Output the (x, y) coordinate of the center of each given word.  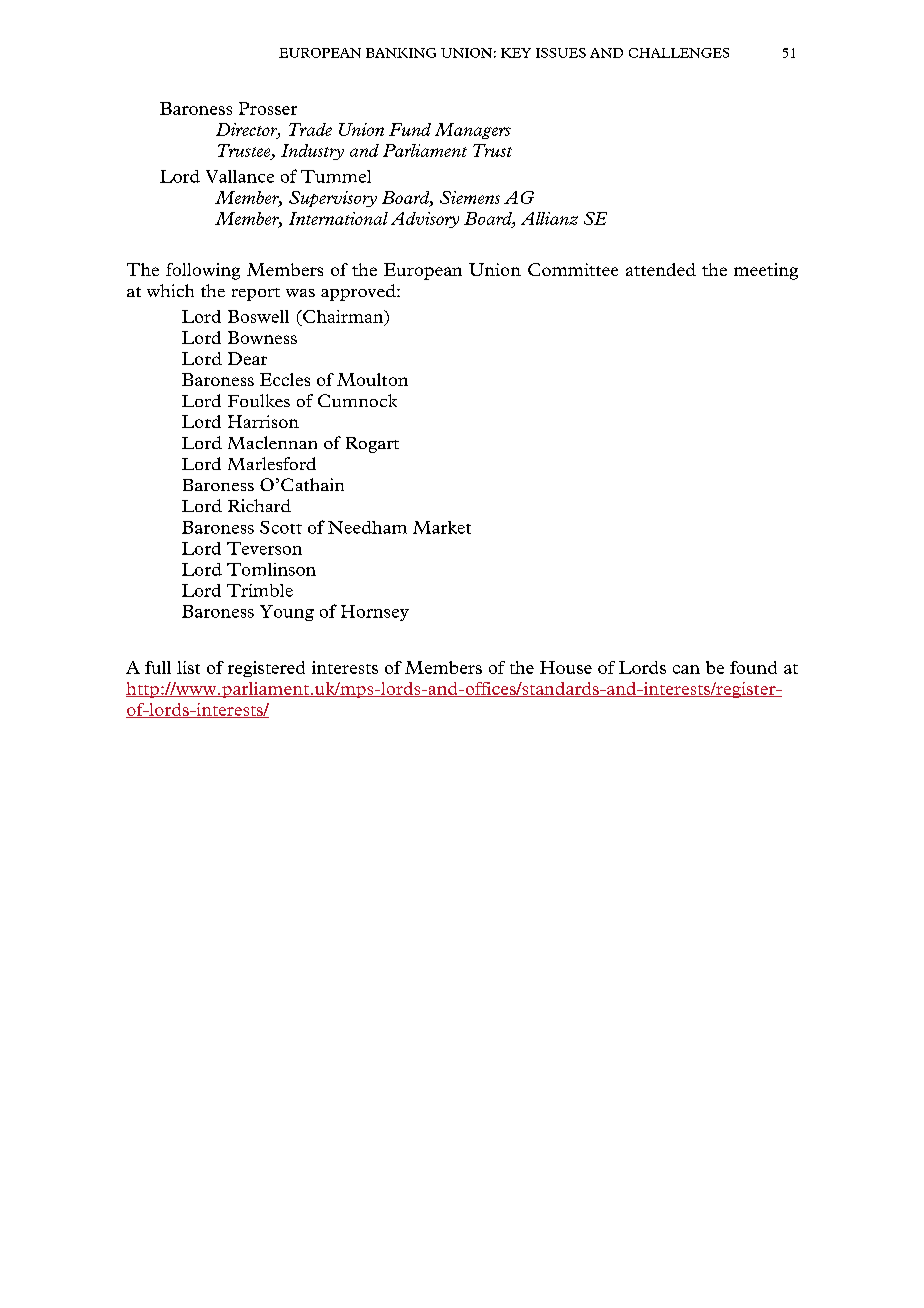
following (203, 271)
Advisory (425, 220)
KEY (516, 53)
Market (442, 527)
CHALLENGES (679, 53)
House (566, 667)
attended (661, 269)
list (188, 667)
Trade (310, 129)
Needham (367, 527)
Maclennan (272, 442)
